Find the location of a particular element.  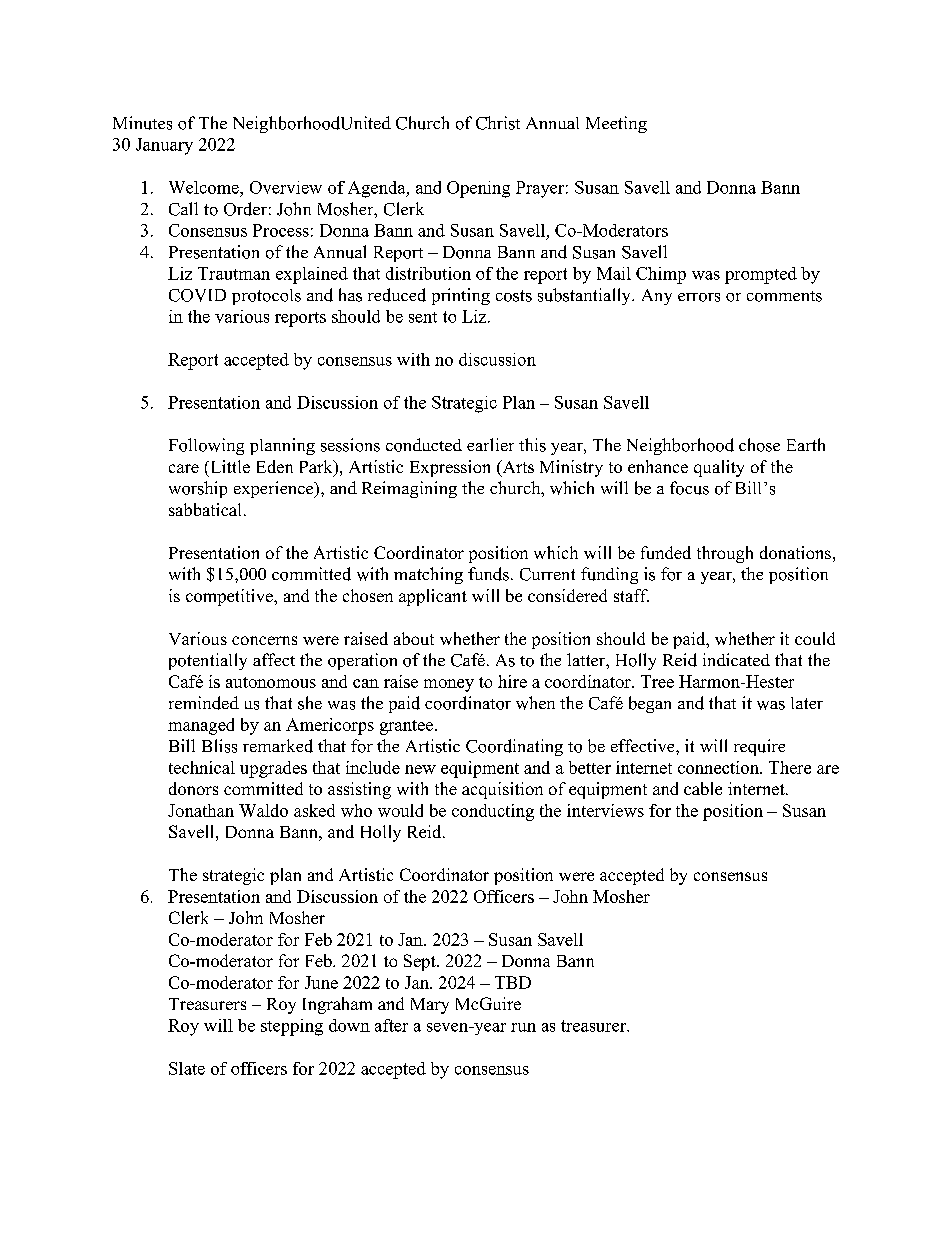

Meeting is located at coordinates (616, 124).
